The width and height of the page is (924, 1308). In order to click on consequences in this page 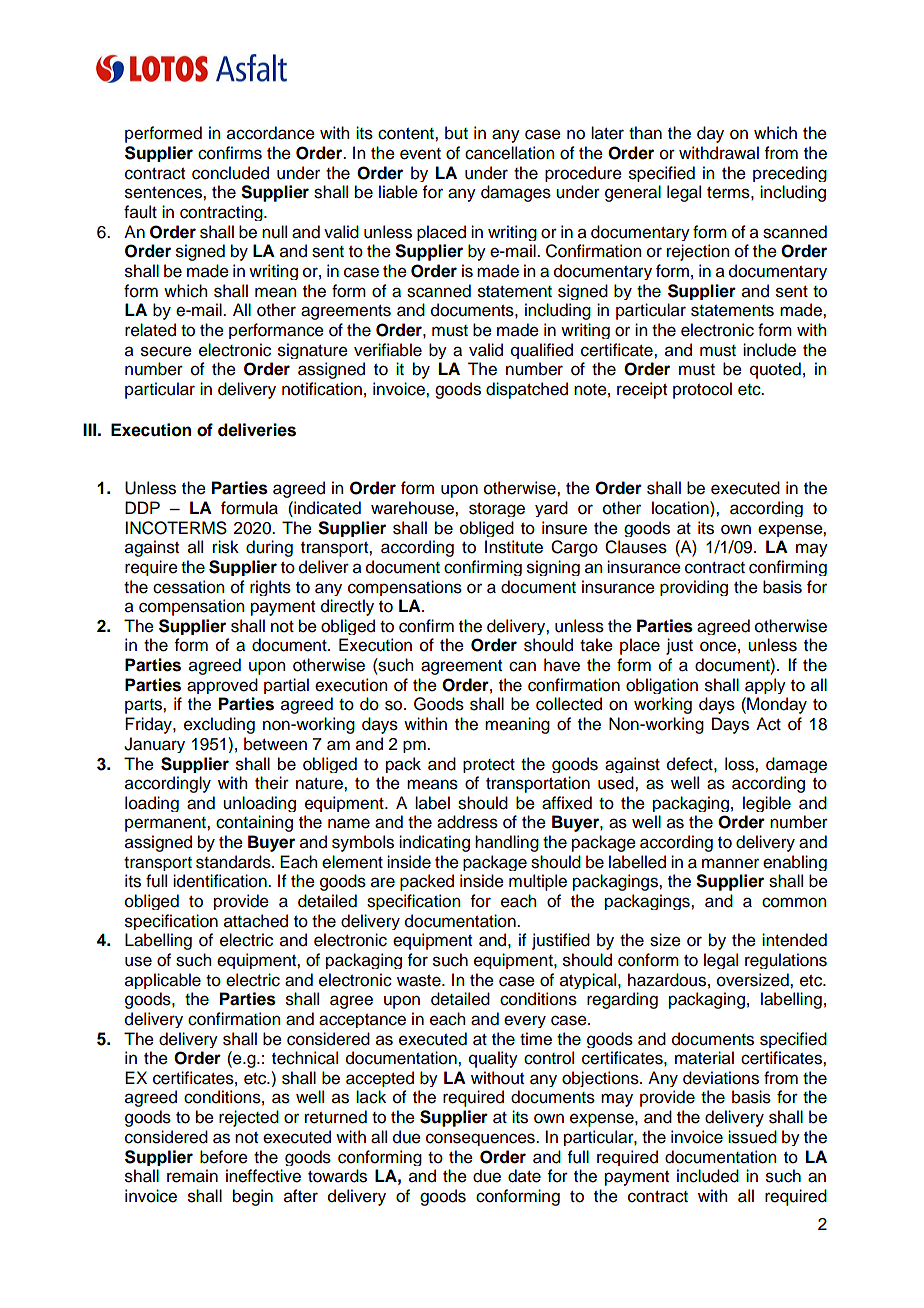, I will do `click(481, 1139)`.
